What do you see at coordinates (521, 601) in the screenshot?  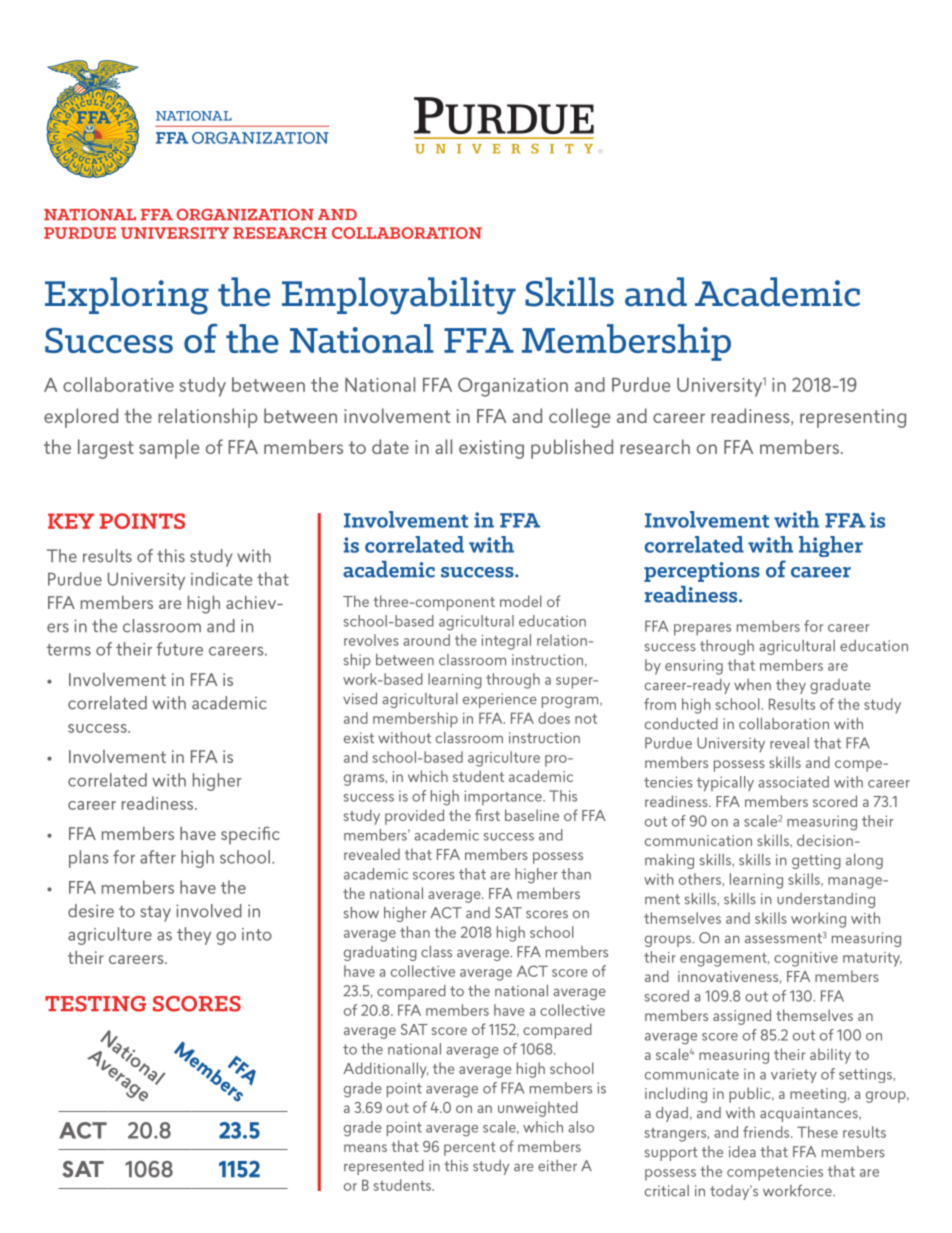 I see `model` at bounding box center [521, 601].
